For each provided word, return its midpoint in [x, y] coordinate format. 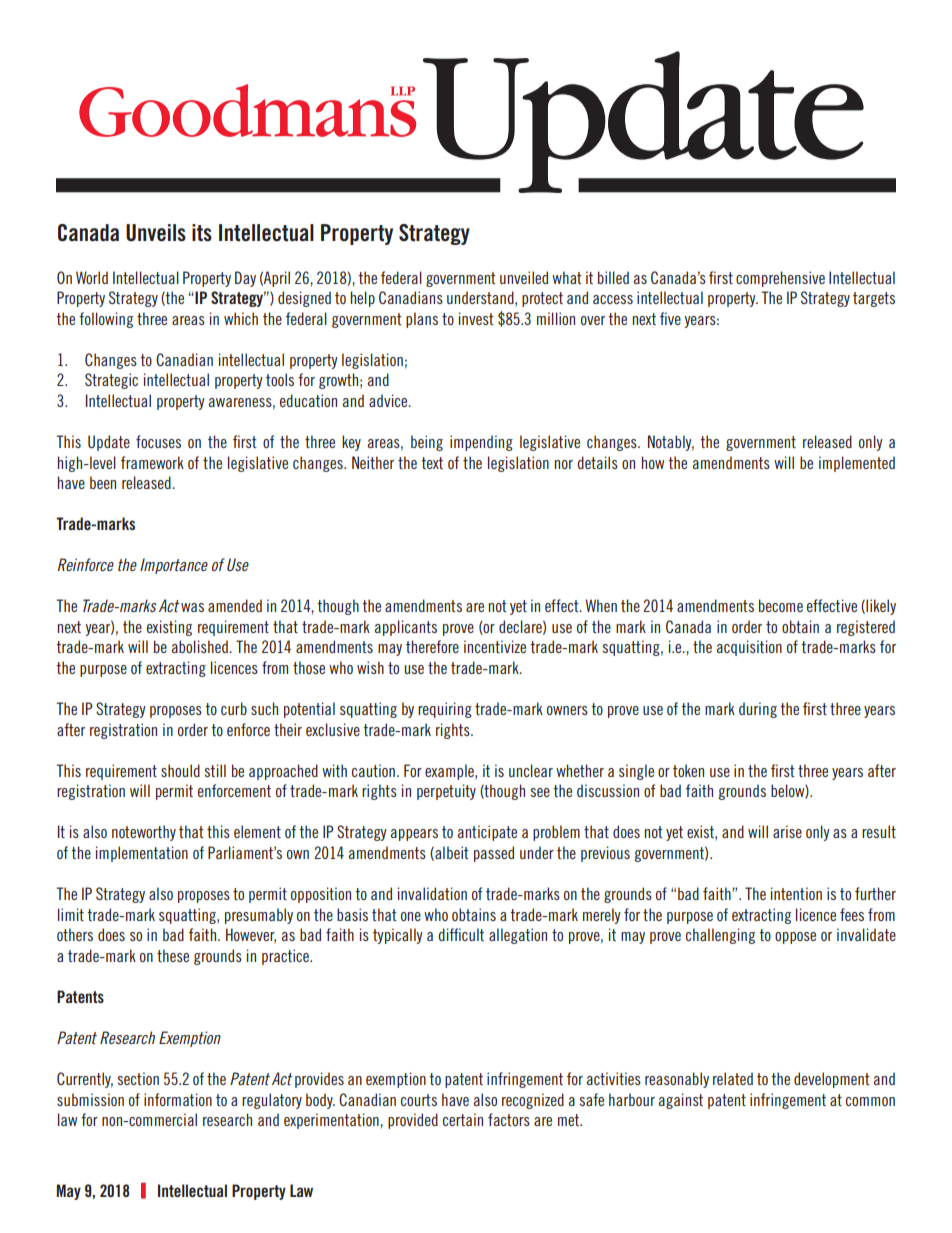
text [432, 463]
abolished [200, 646]
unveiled [524, 277]
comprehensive [780, 279]
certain [463, 1119]
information [178, 1099]
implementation [142, 854]
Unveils [156, 233]
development [832, 1080]
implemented [857, 464]
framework [152, 462]
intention [796, 893]
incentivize [495, 646]
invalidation [432, 893]
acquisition [749, 648]
